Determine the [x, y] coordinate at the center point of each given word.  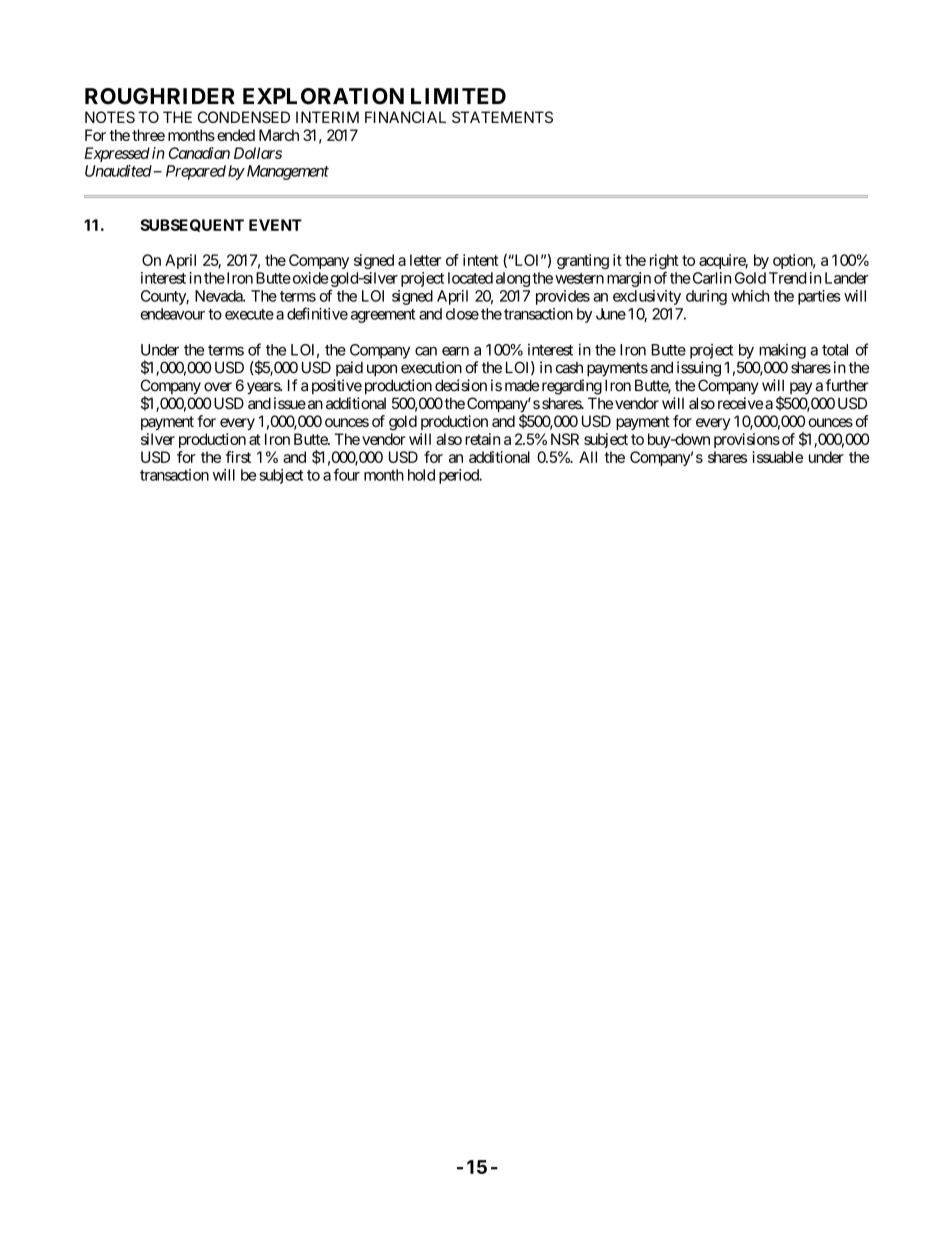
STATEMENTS [502, 117]
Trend [787, 278]
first [238, 457]
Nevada [219, 296]
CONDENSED [244, 117]
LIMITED [458, 96]
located [470, 278]
